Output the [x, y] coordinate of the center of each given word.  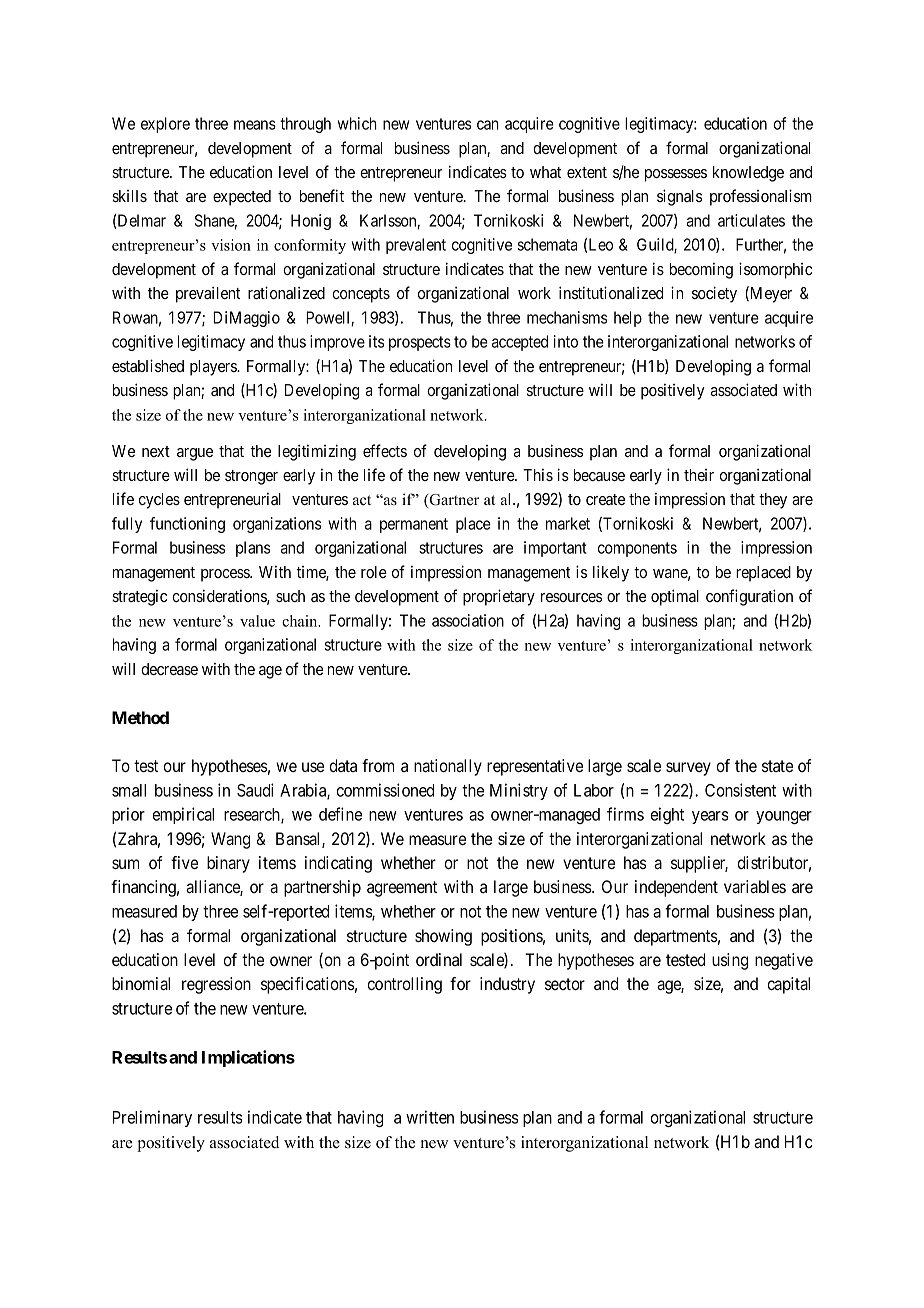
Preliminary [152, 1118]
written [430, 1117]
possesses [676, 175]
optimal [675, 597]
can [488, 125]
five [184, 862]
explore [165, 125]
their [699, 475]
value [257, 621]
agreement [402, 889]
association [468, 620]
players [214, 368]
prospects [420, 343]
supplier [699, 864]
